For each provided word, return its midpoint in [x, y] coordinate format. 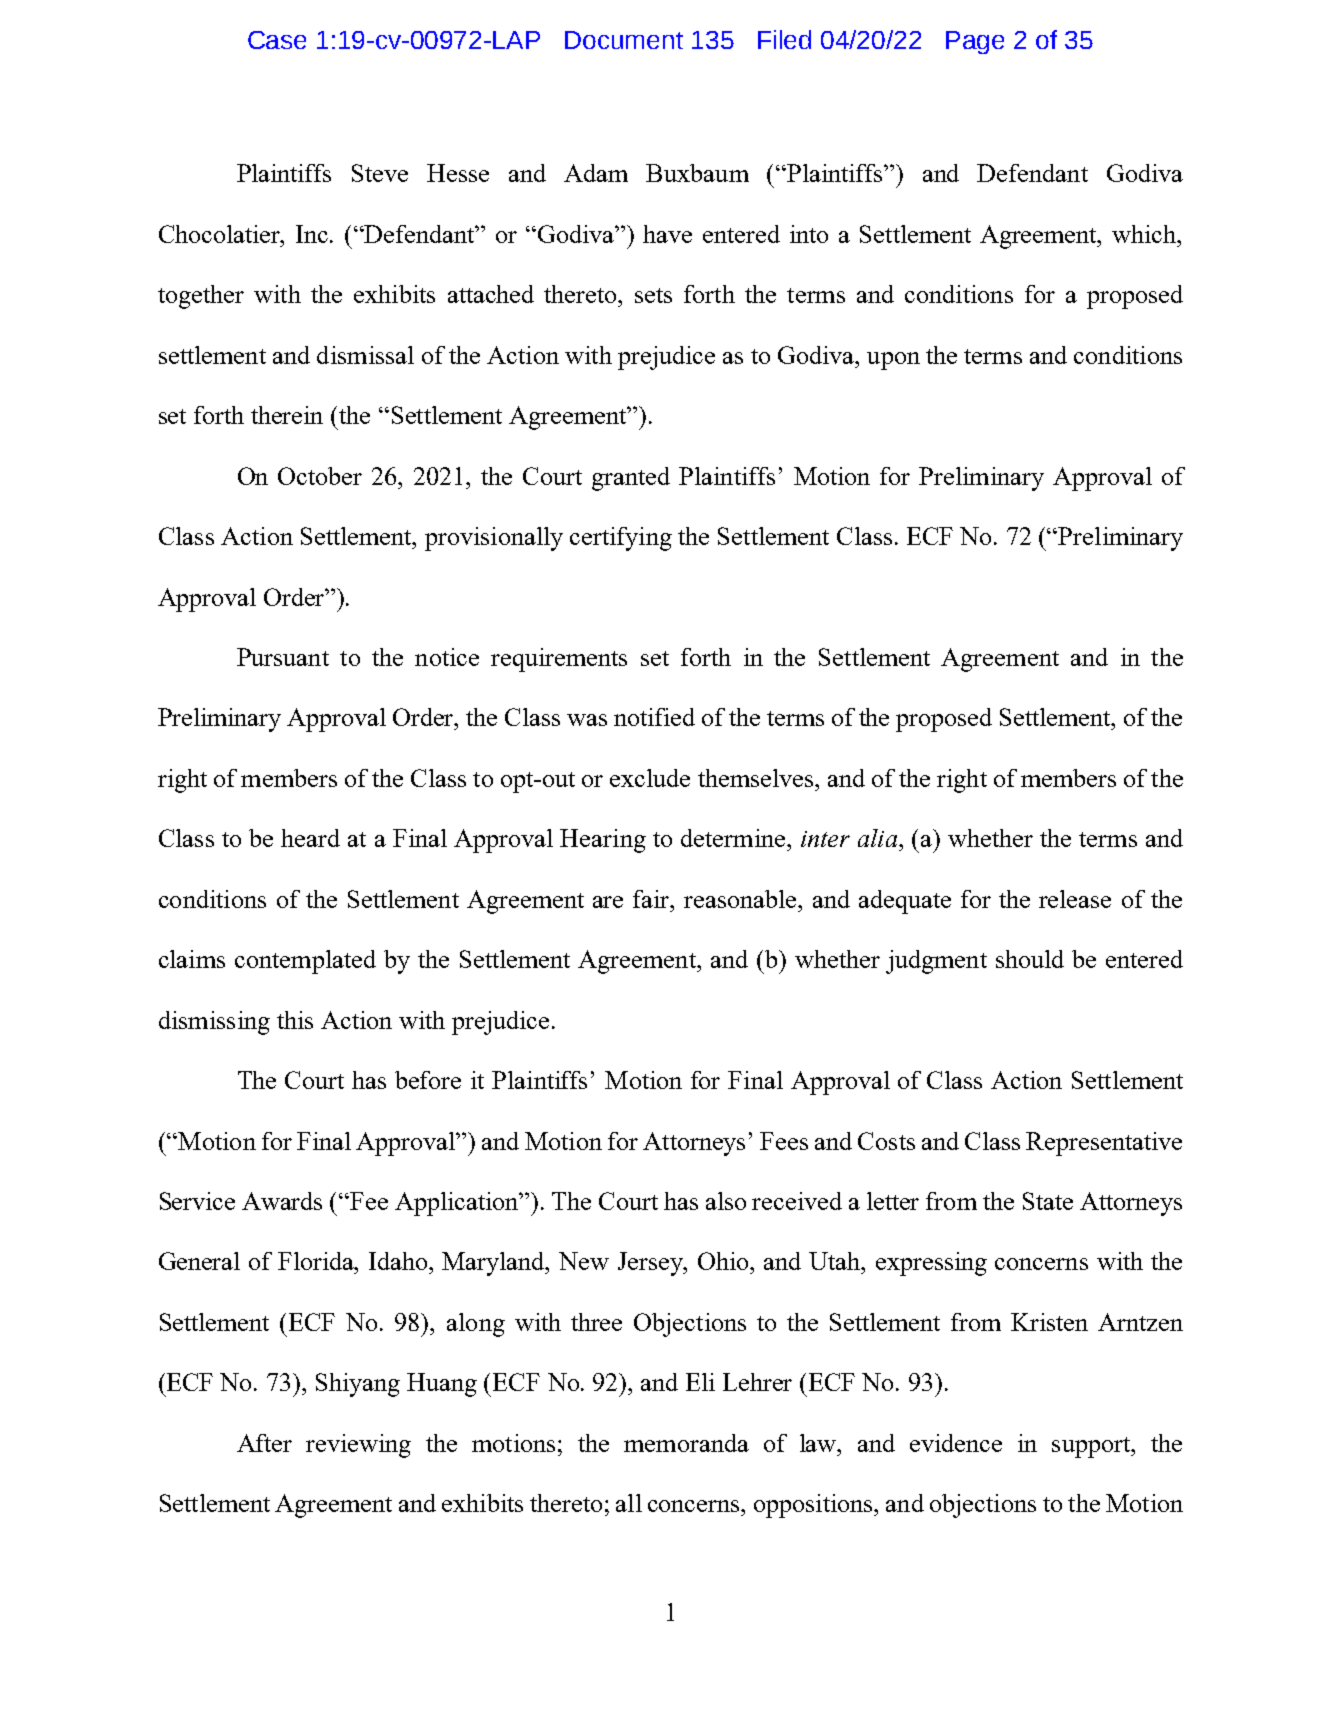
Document [624, 40]
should [1030, 959]
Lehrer [757, 1382]
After [264, 1443]
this [295, 1020]
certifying [621, 539]
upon [893, 361]
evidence [956, 1443]
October [320, 476]
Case [277, 40]
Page [975, 42]
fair [652, 899]
